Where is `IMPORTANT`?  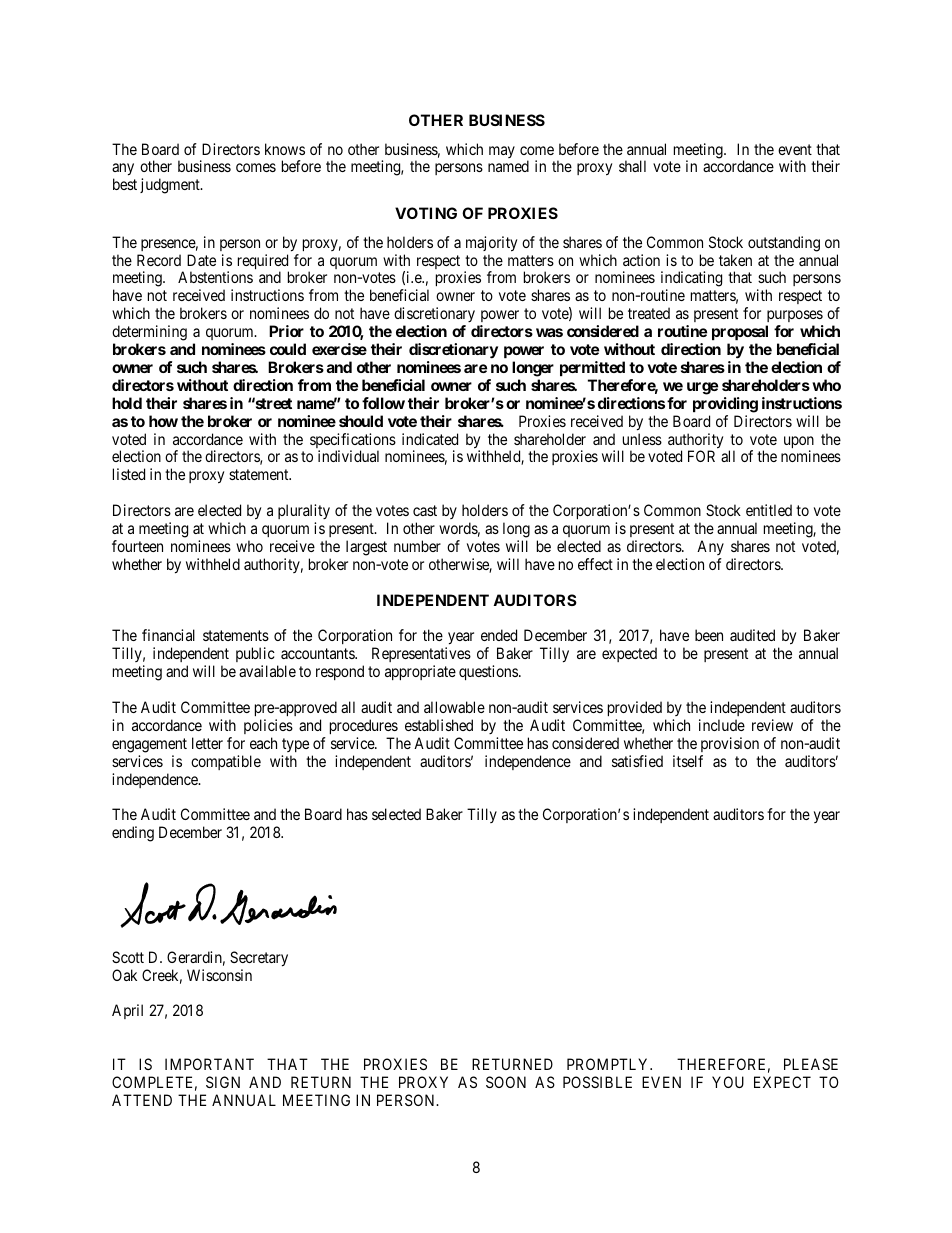
IMPORTANT is located at coordinates (209, 1064).
